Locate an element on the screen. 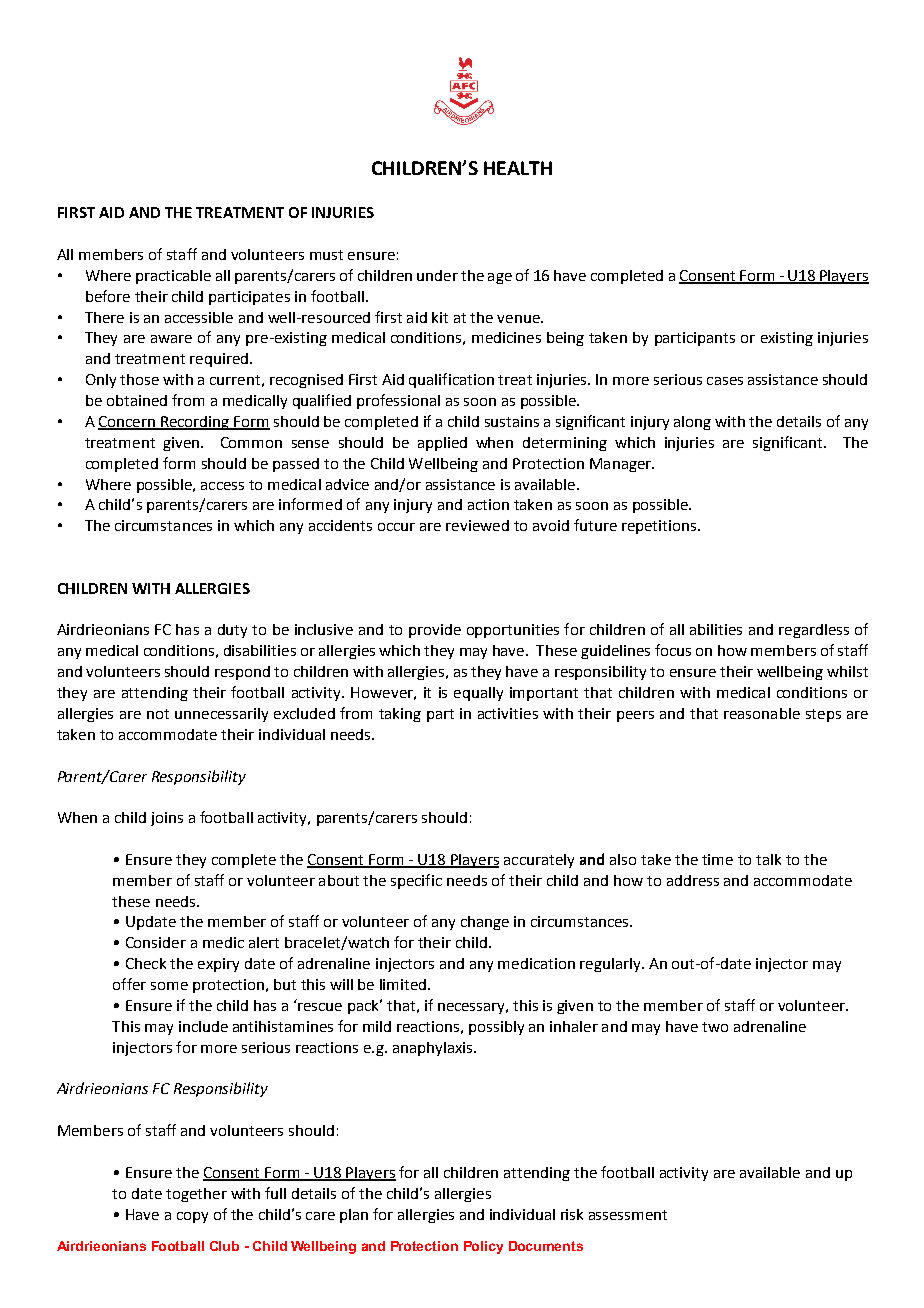  practicable is located at coordinates (173, 277).
